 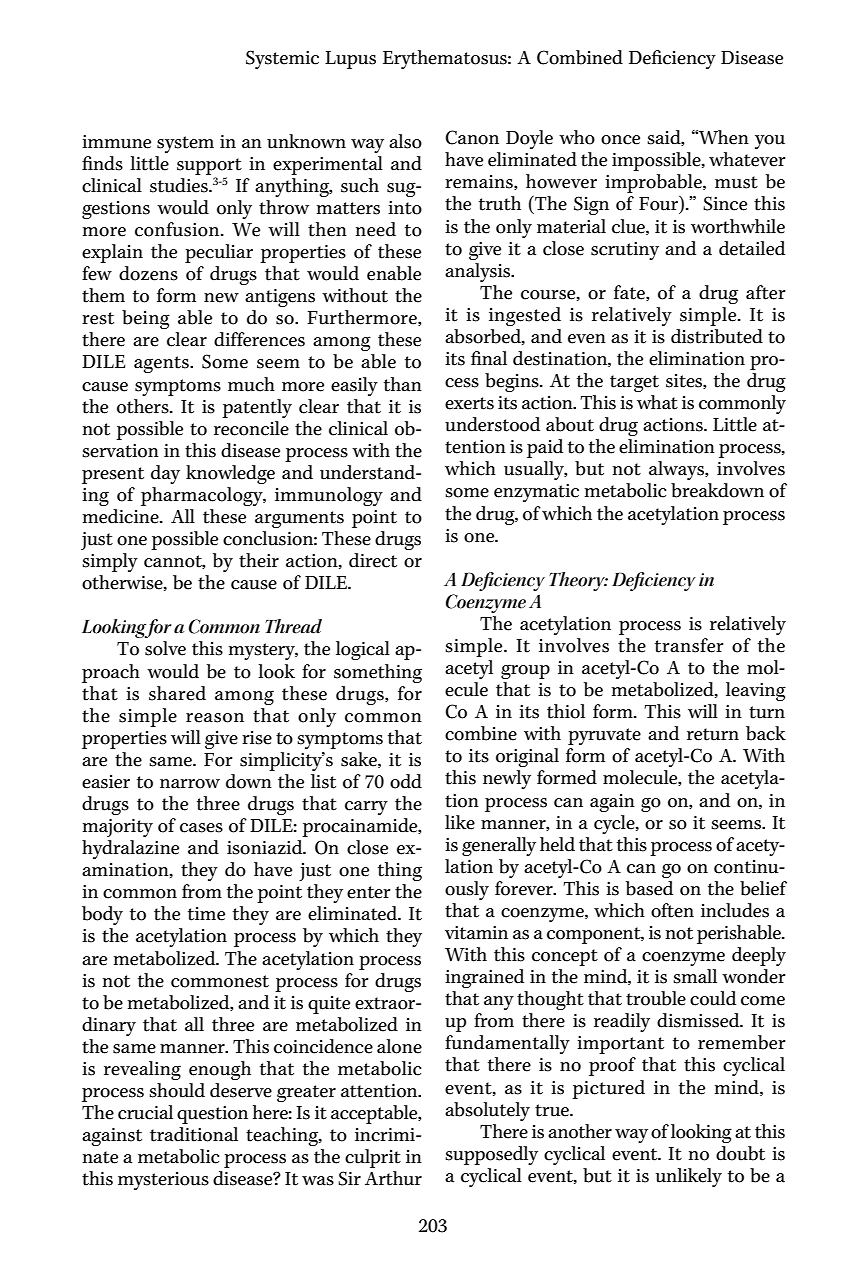 I want to click on doubt, so click(x=740, y=1153).
